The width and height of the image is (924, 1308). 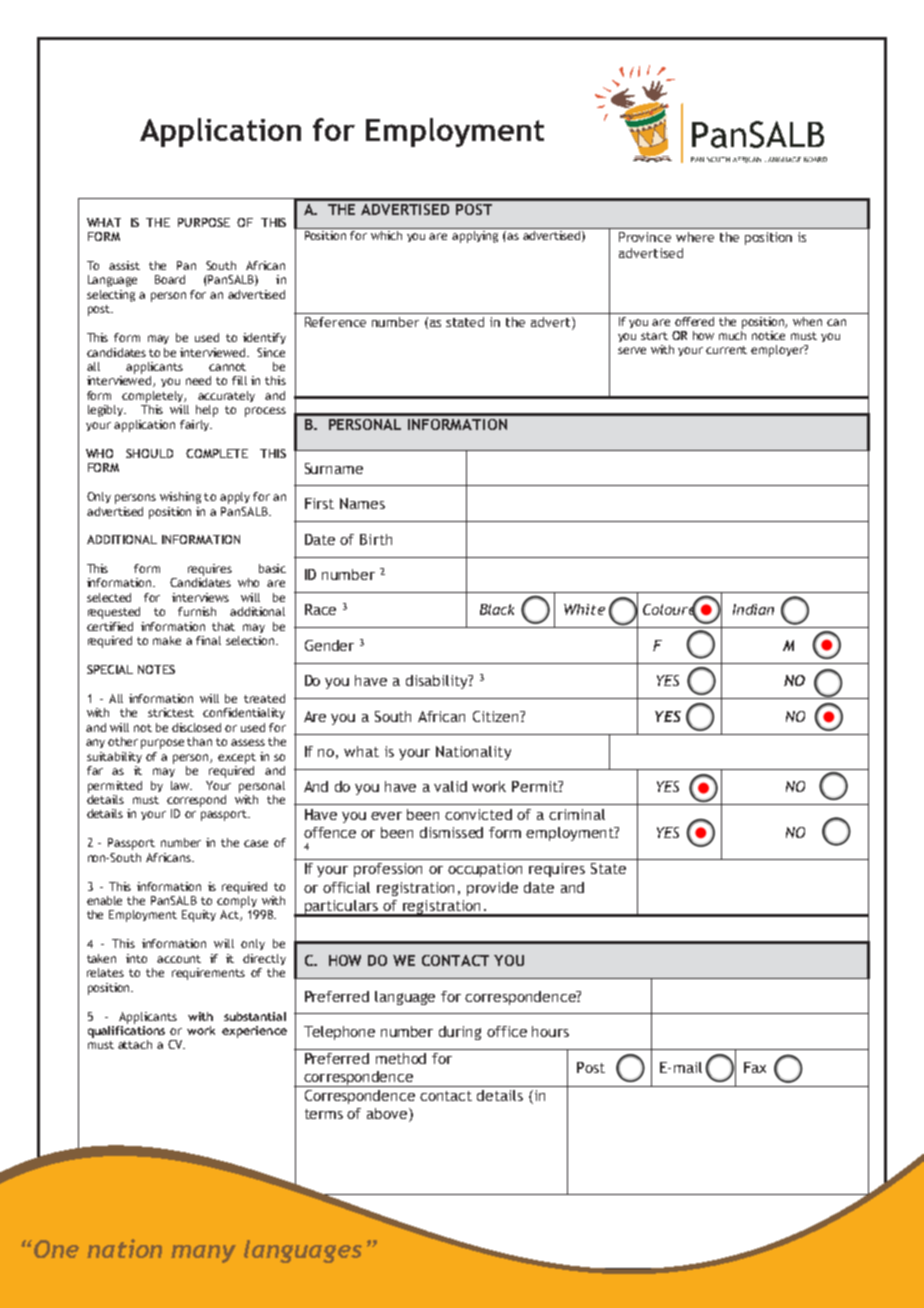 I want to click on during, so click(x=460, y=1033).
